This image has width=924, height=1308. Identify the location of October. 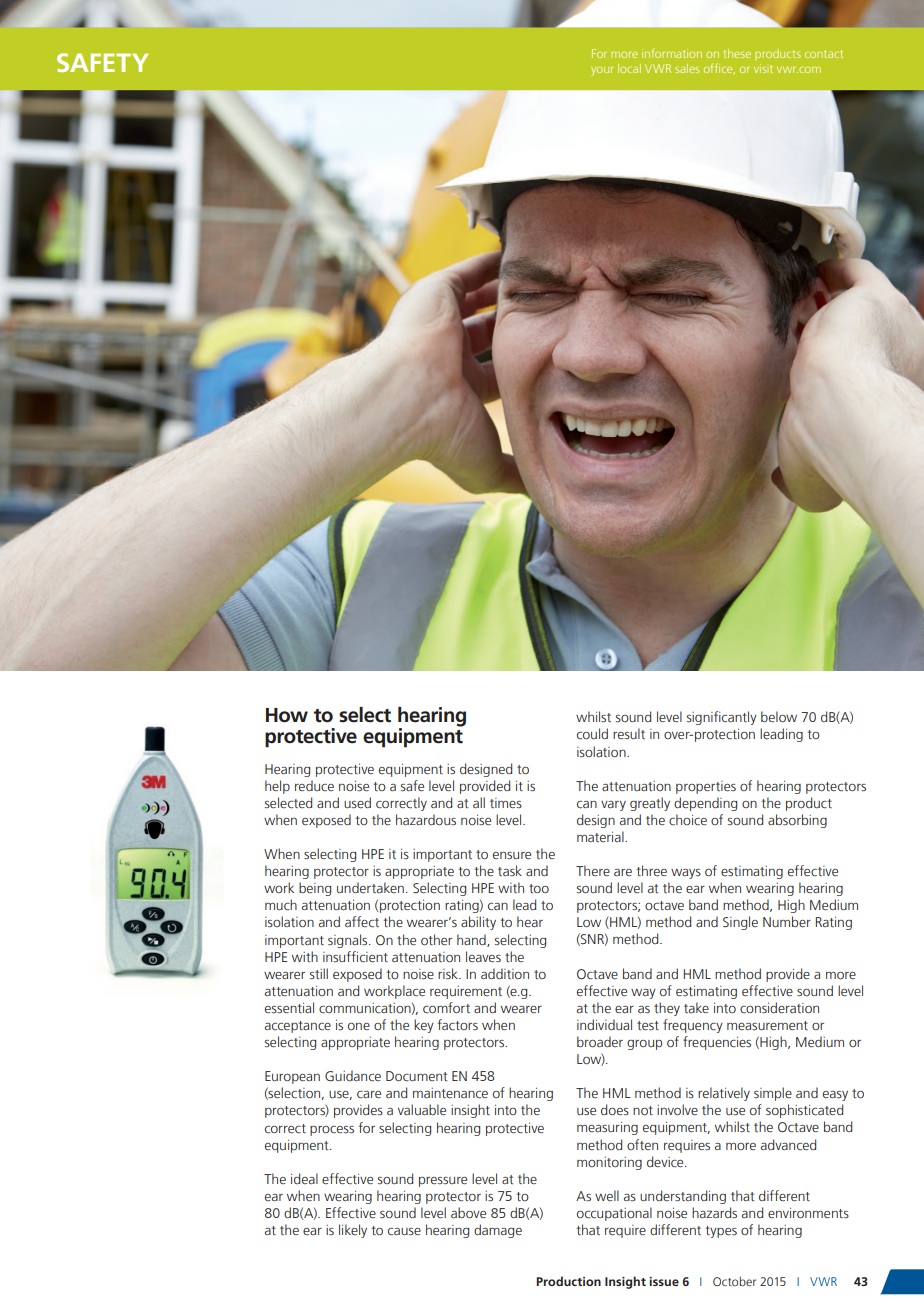
(734, 1281).
